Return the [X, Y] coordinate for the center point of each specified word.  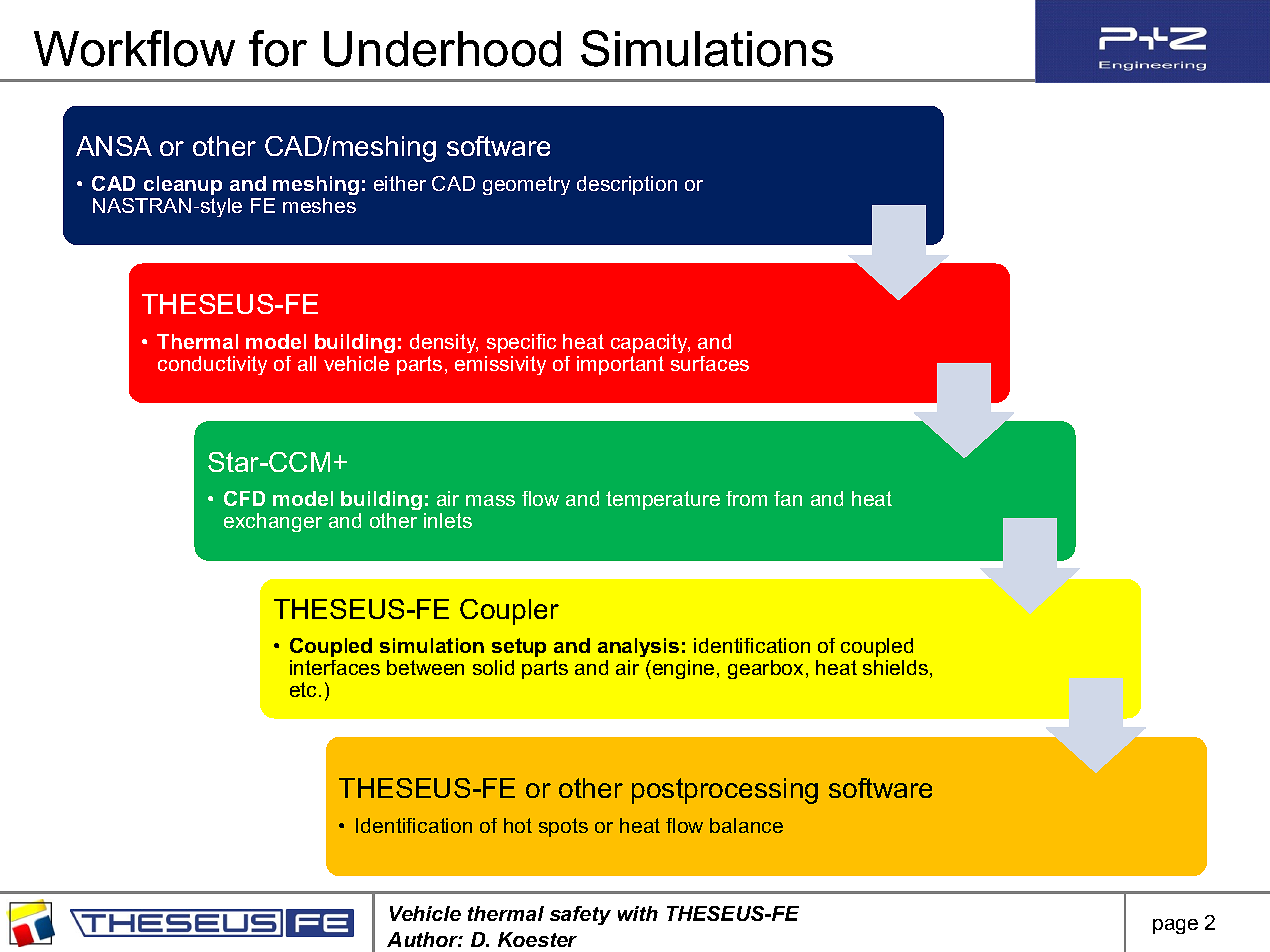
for [278, 48]
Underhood [442, 49]
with [638, 913]
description [627, 185]
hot [518, 825]
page [1175, 926]
